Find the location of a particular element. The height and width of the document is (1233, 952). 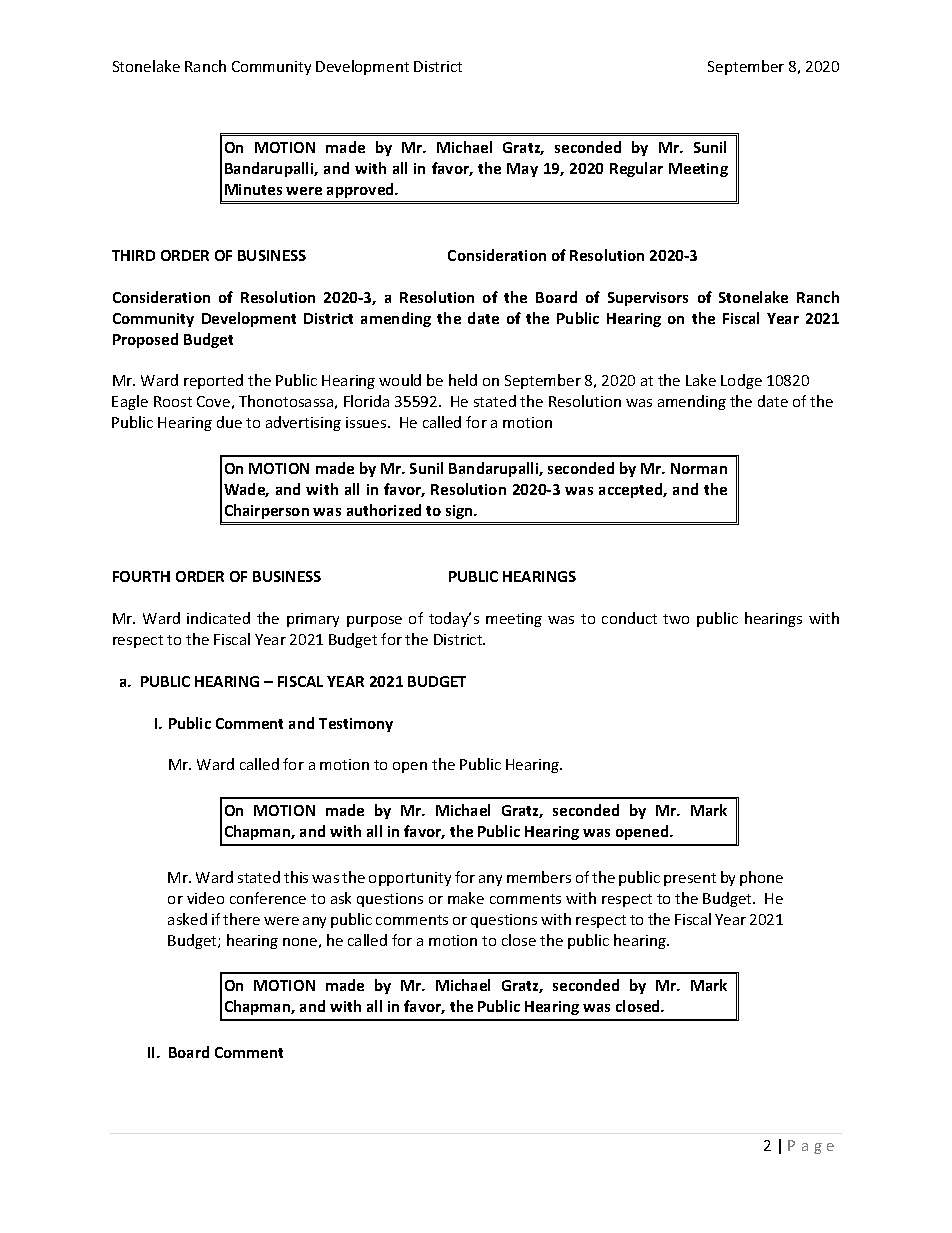

make is located at coordinates (466, 898).
